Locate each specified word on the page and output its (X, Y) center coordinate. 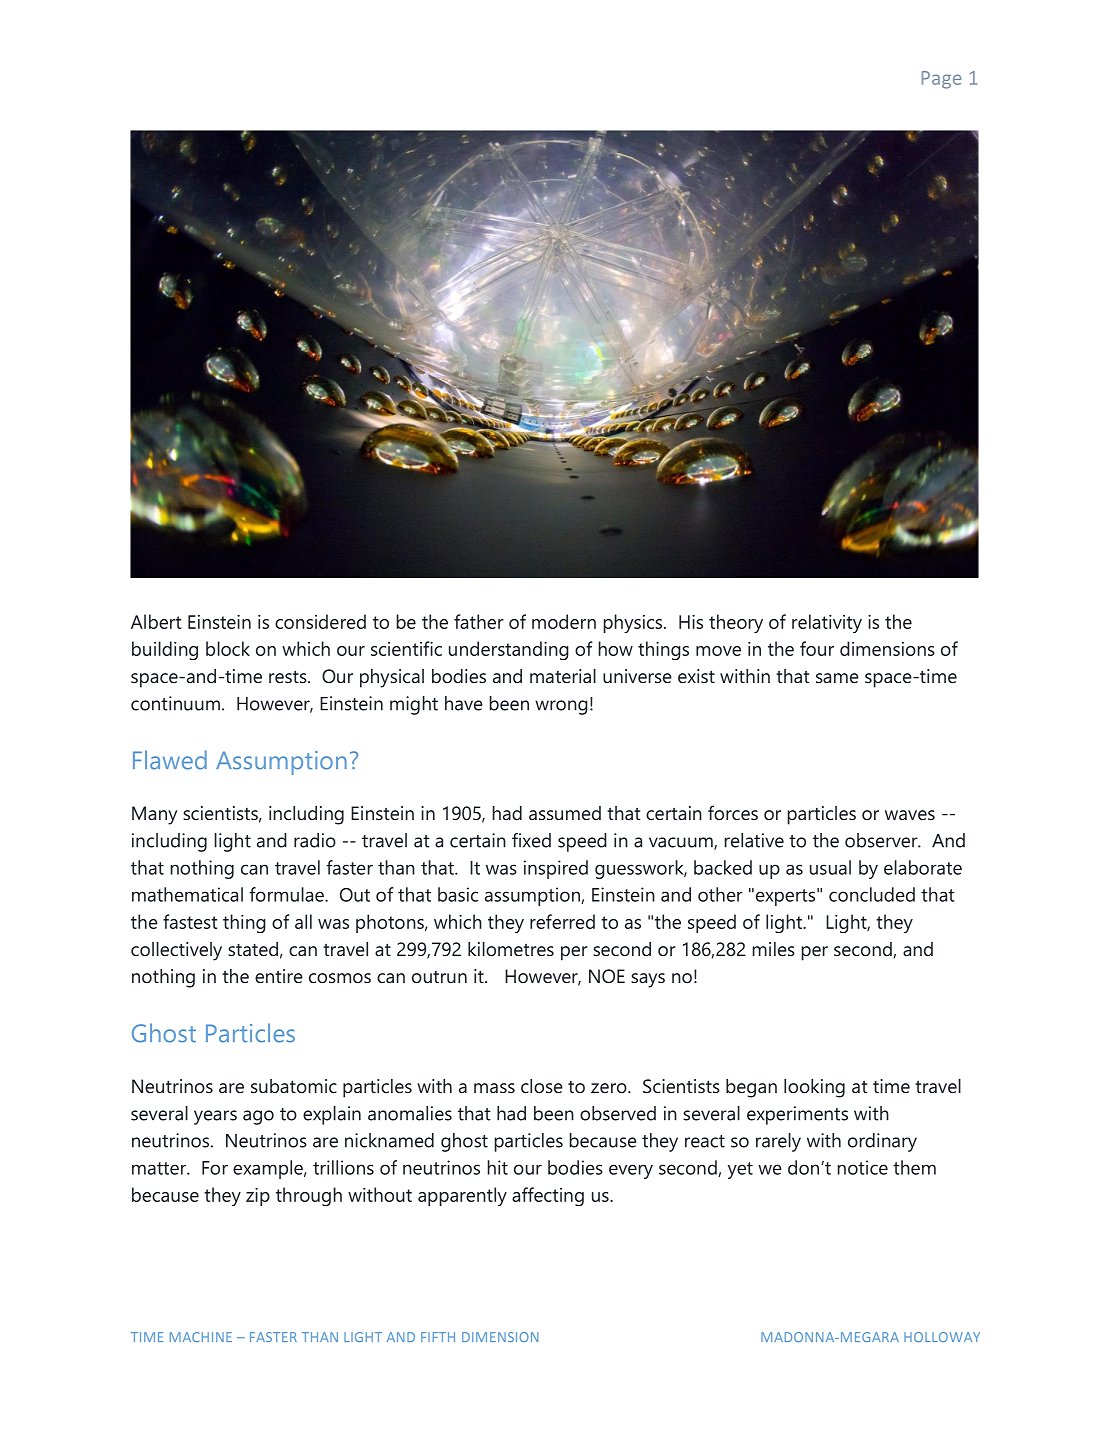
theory (736, 623)
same (837, 678)
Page (941, 80)
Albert (156, 621)
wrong (561, 707)
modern (564, 621)
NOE (607, 976)
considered (320, 621)
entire (279, 976)
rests (289, 676)
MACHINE (201, 1337)
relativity (827, 623)
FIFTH (438, 1337)
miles (774, 949)
